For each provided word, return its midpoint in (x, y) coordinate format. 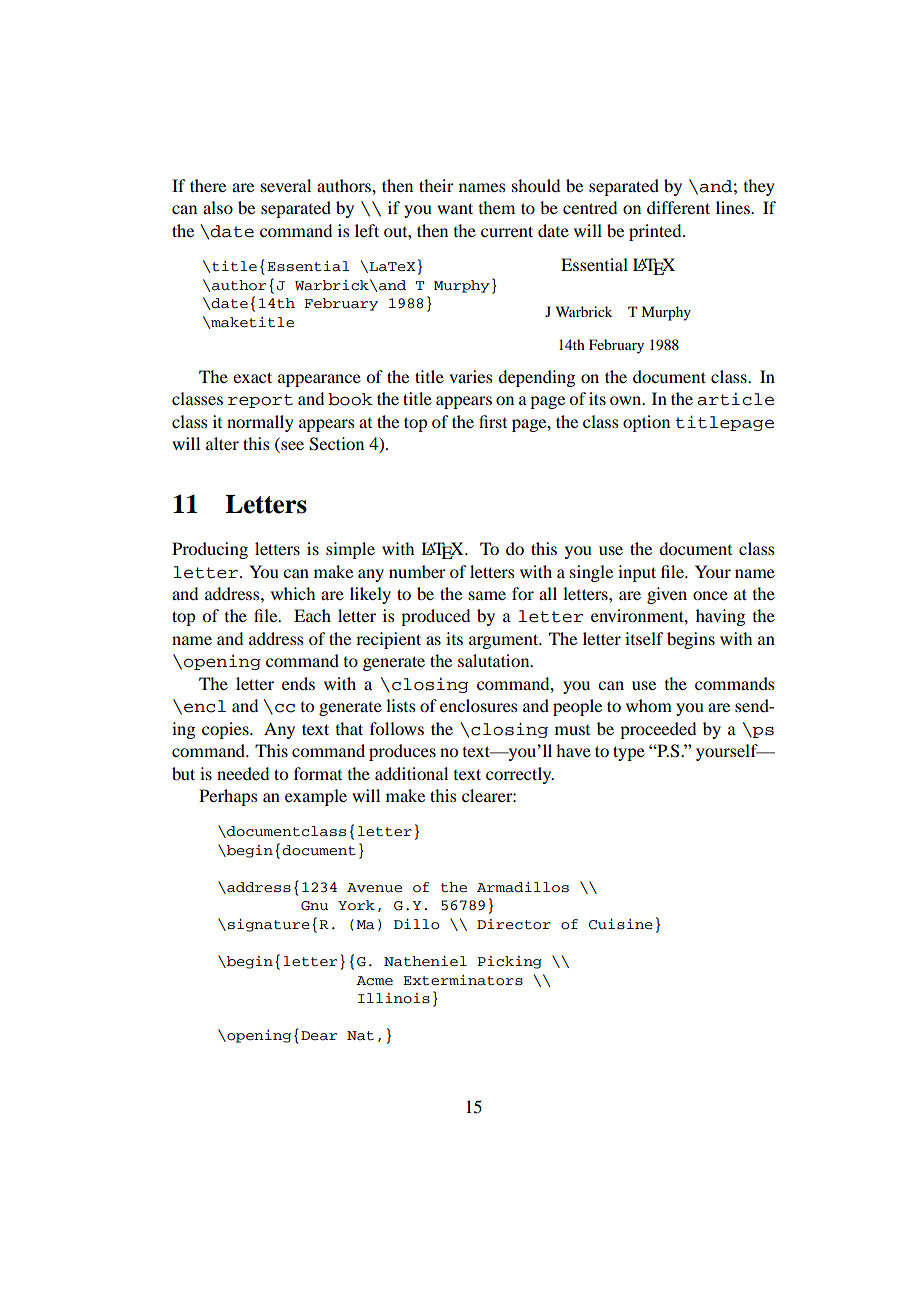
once (710, 595)
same (487, 595)
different (678, 207)
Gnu (315, 906)
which (293, 593)
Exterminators (463, 980)
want (455, 208)
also (218, 207)
